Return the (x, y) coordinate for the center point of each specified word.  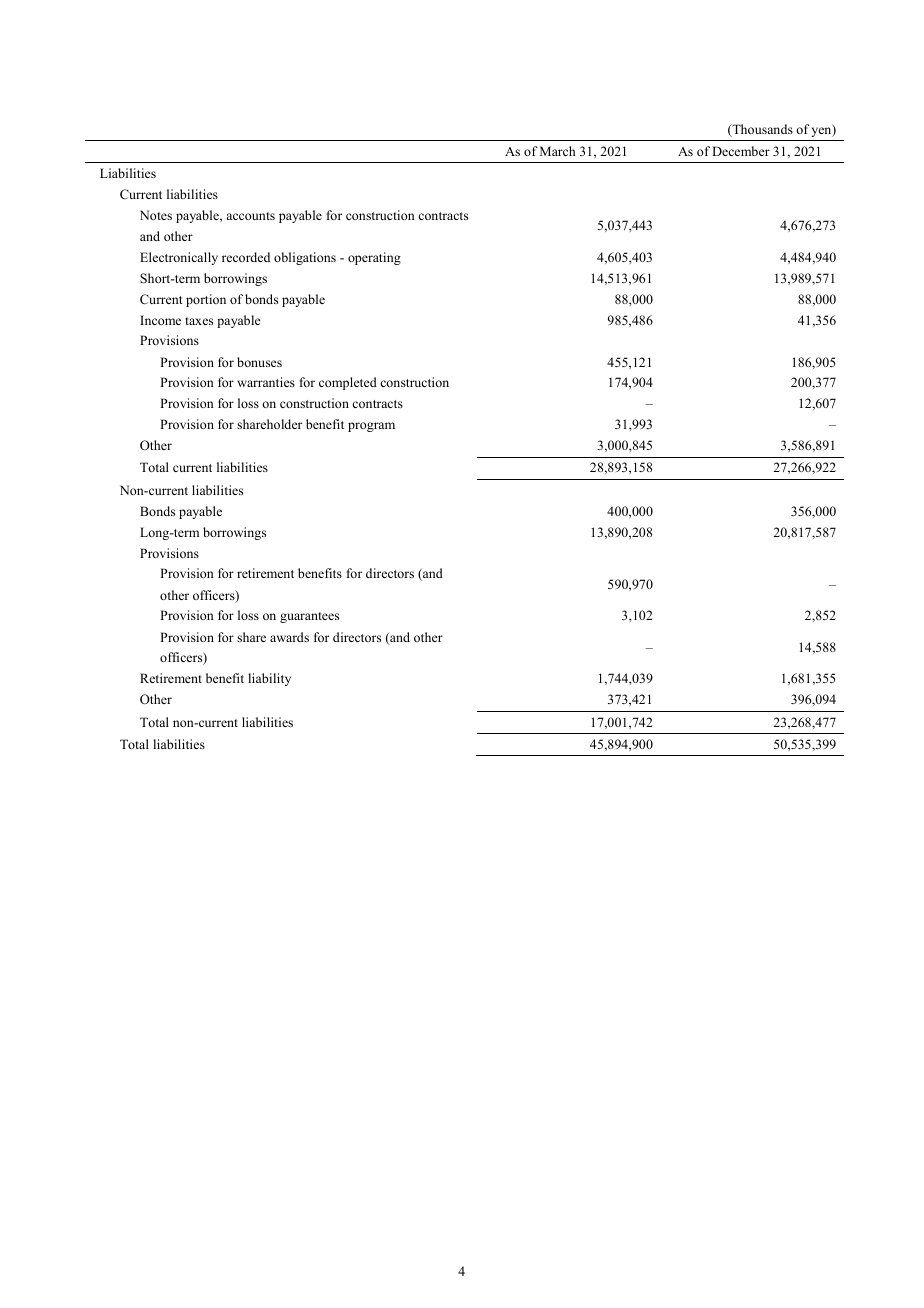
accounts (250, 216)
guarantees (309, 617)
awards (289, 637)
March (557, 151)
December (741, 151)
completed (348, 383)
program (371, 427)
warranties (266, 382)
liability (269, 679)
